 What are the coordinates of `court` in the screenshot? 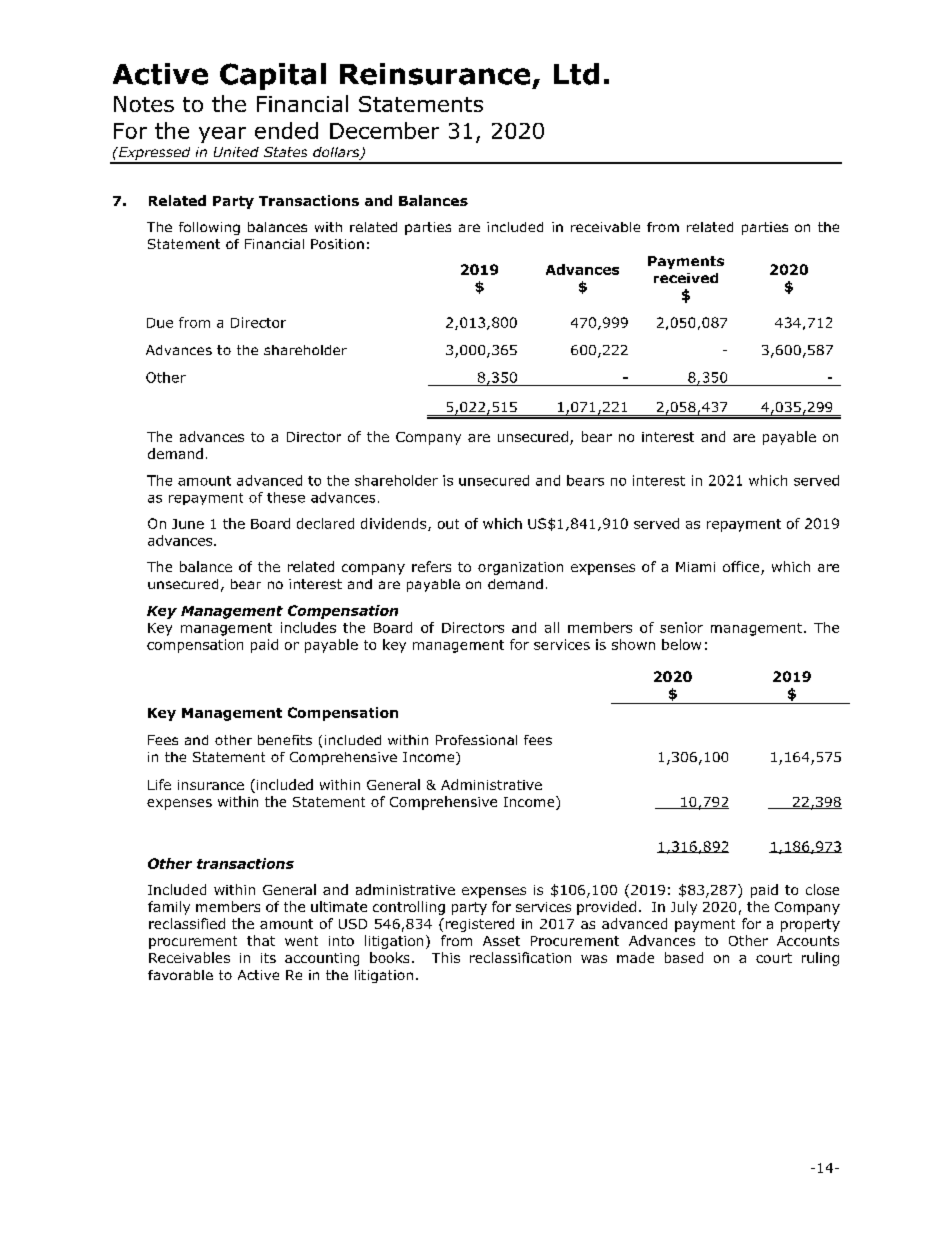 It's located at (774, 958).
